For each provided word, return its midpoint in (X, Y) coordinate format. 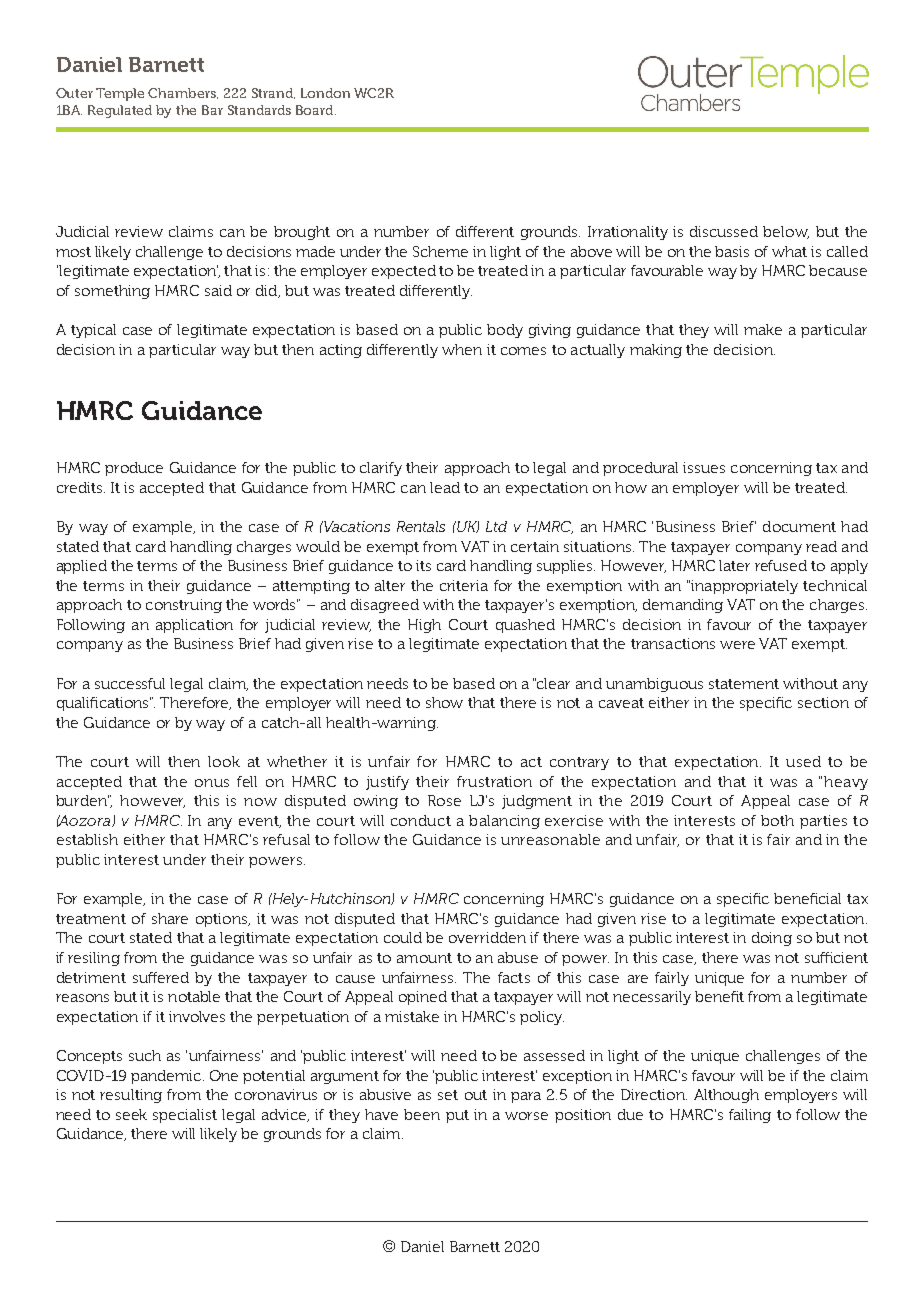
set (448, 1095)
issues (704, 467)
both (777, 820)
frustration (494, 781)
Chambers (183, 93)
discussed (724, 231)
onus (212, 783)
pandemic (167, 1077)
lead (445, 487)
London (325, 93)
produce (134, 469)
